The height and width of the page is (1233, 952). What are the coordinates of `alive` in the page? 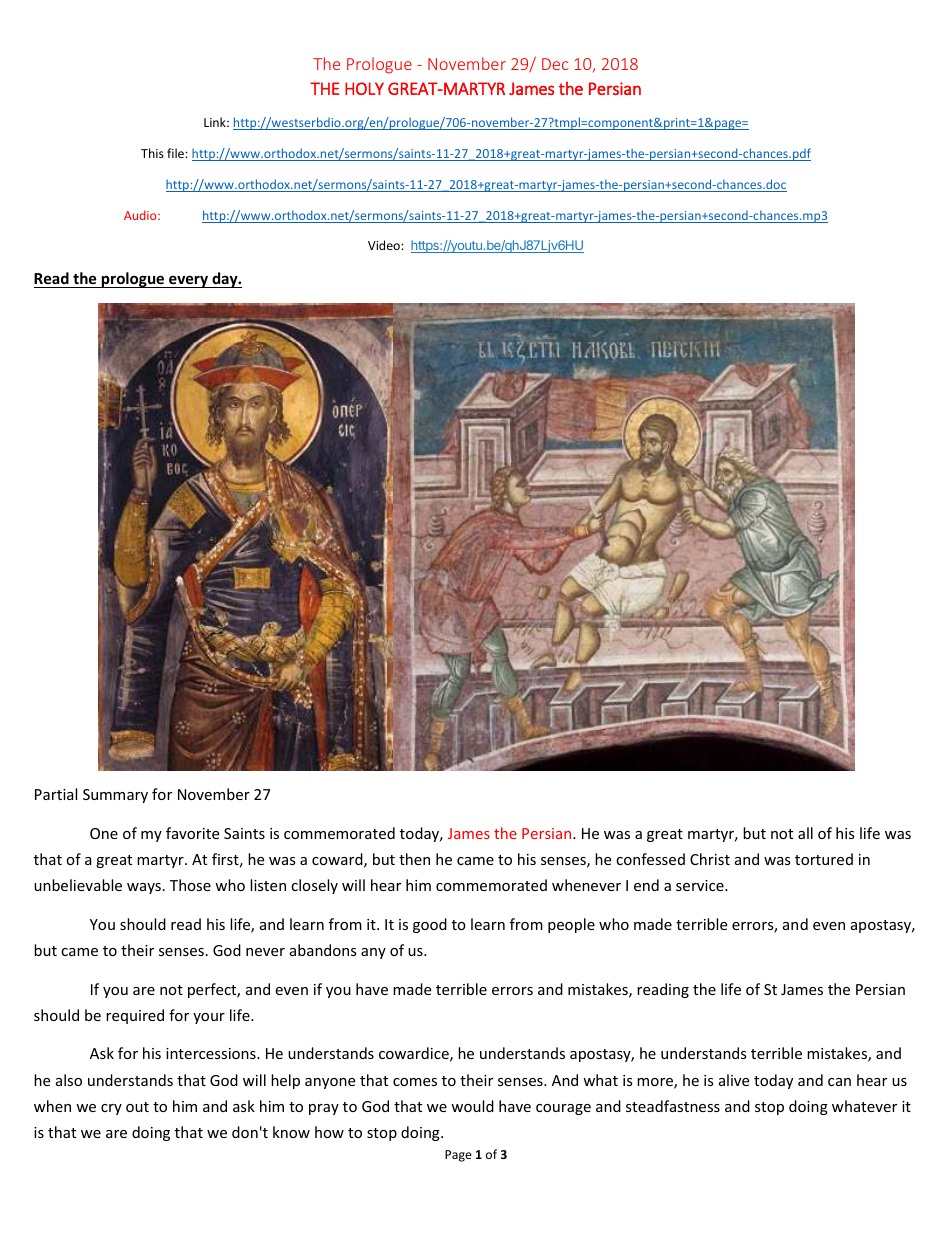 It's located at (734, 1080).
